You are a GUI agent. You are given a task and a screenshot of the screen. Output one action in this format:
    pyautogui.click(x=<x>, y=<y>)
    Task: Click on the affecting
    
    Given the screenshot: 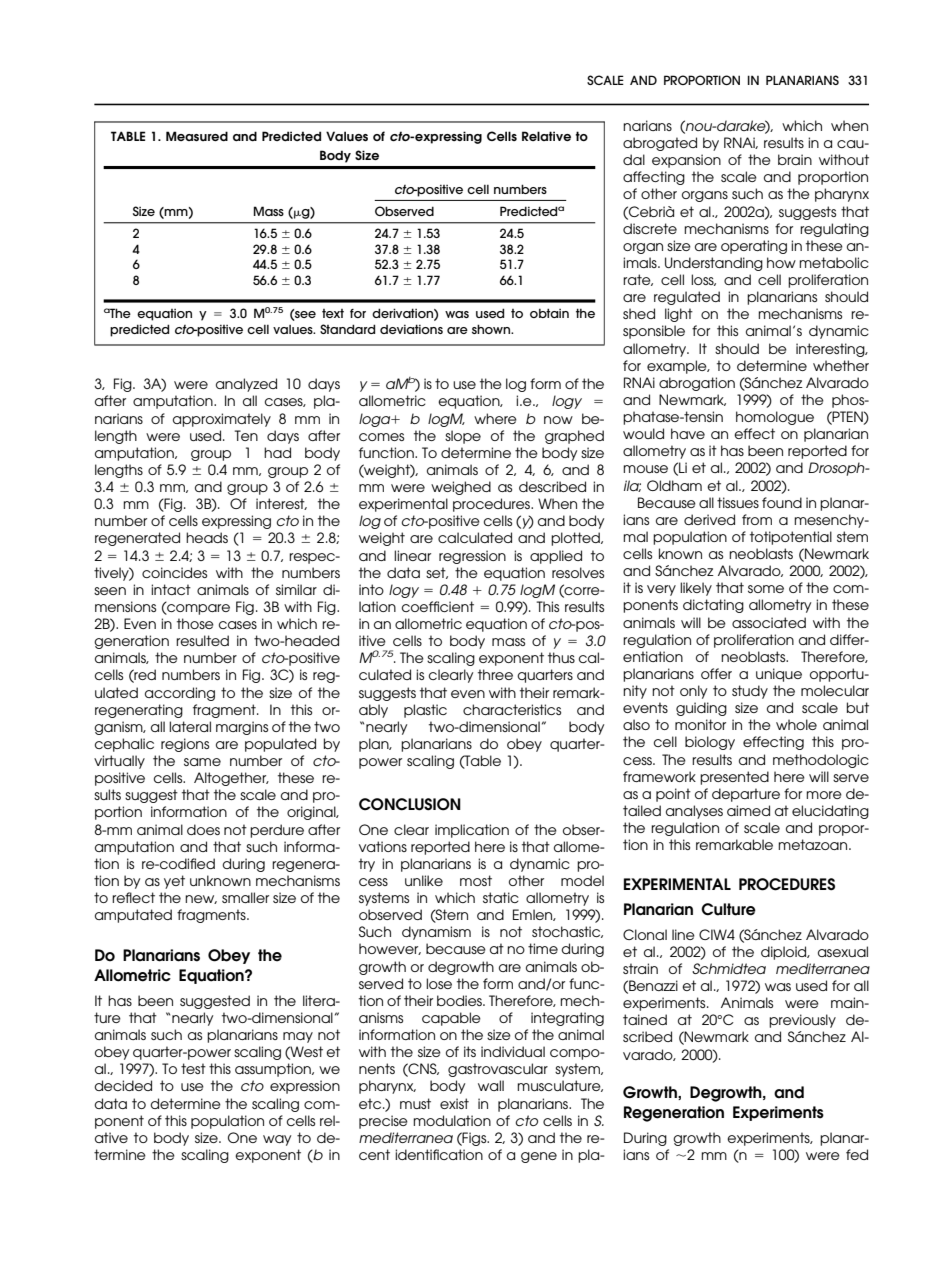 What is the action you would take?
    pyautogui.click(x=654, y=178)
